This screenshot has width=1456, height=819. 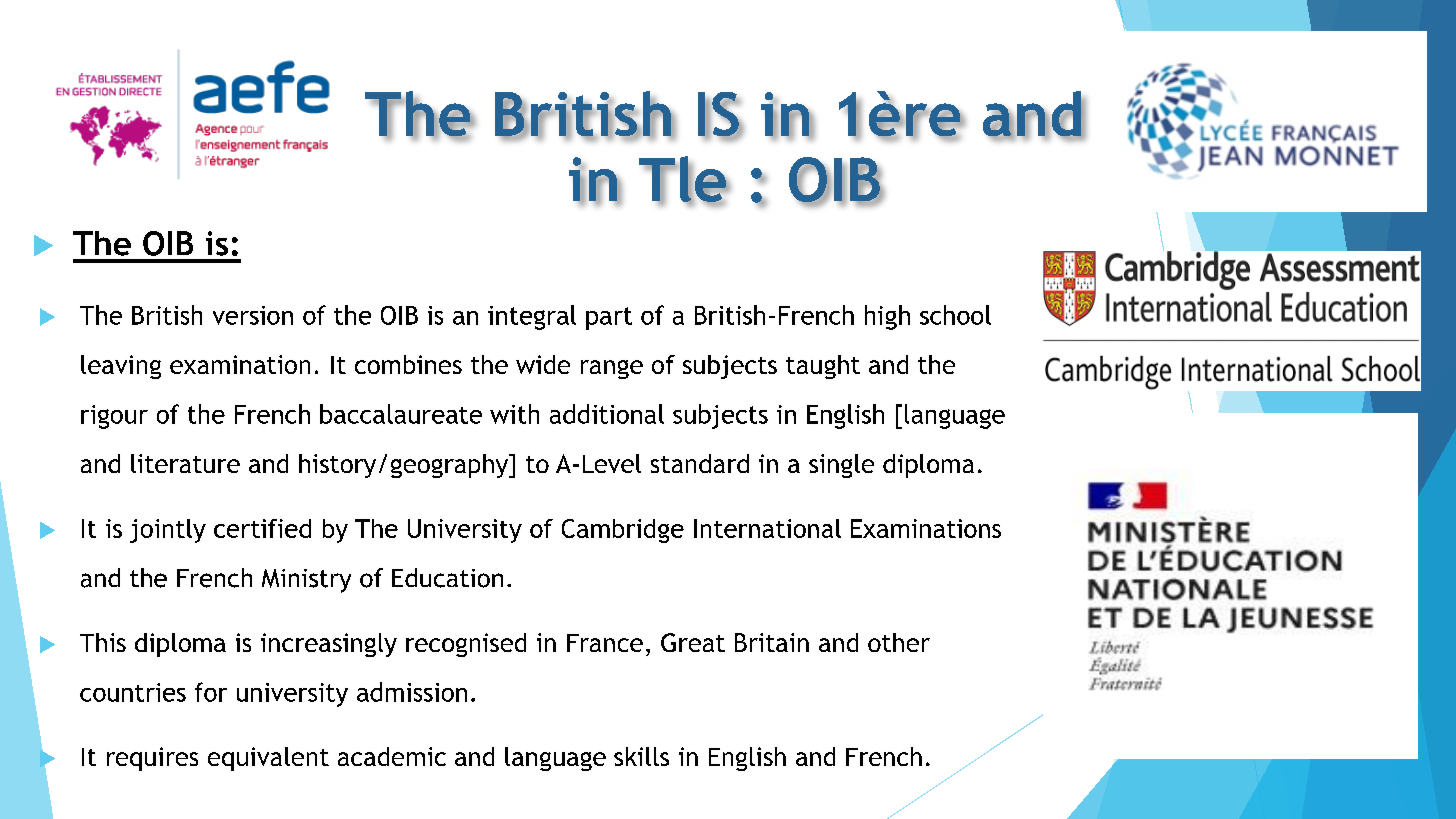 What do you see at coordinates (841, 466) in the screenshot?
I see `single` at bounding box center [841, 466].
